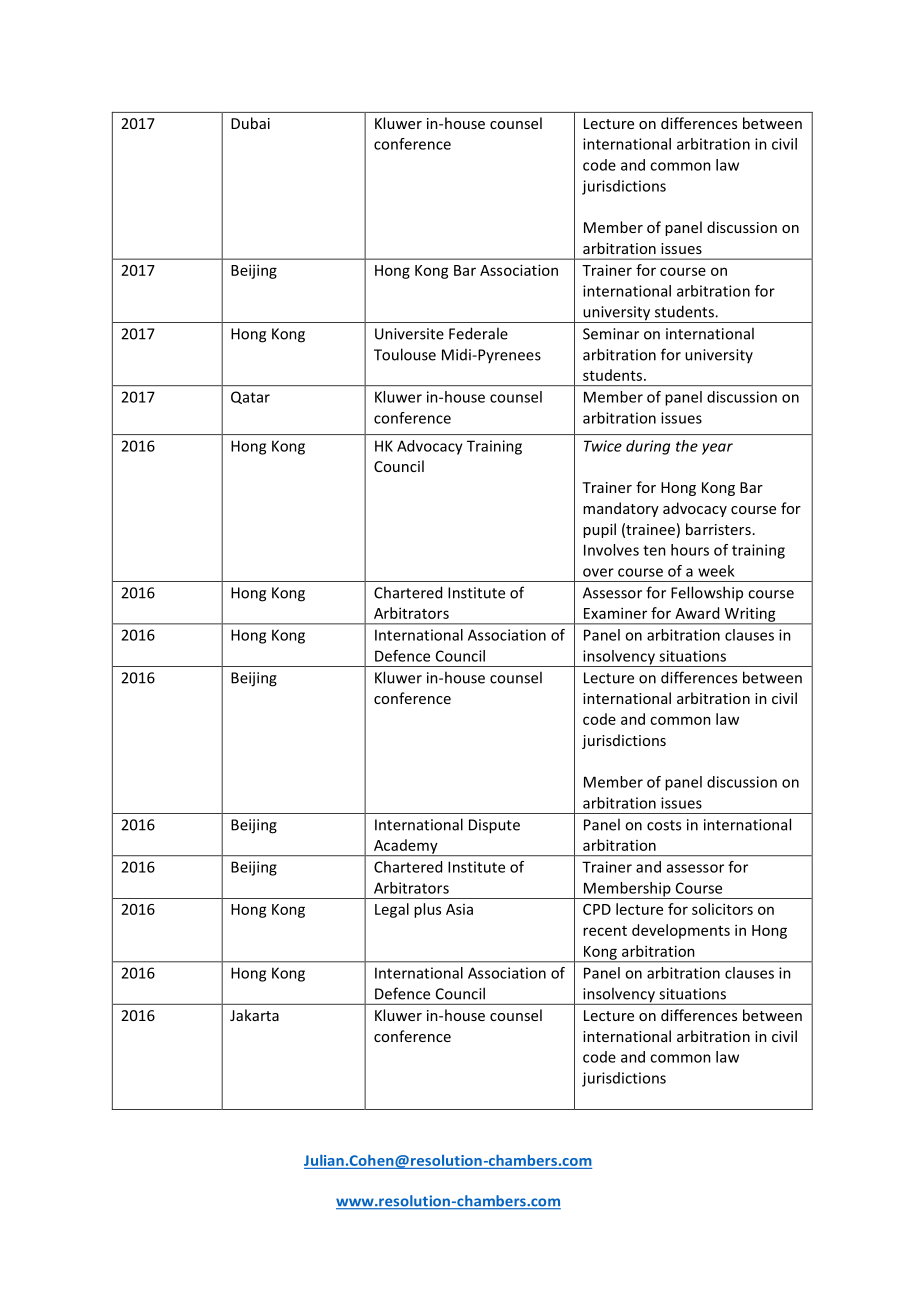 This screenshot has height=1308, width=924. What do you see at coordinates (664, 825) in the screenshot?
I see `costs` at bounding box center [664, 825].
